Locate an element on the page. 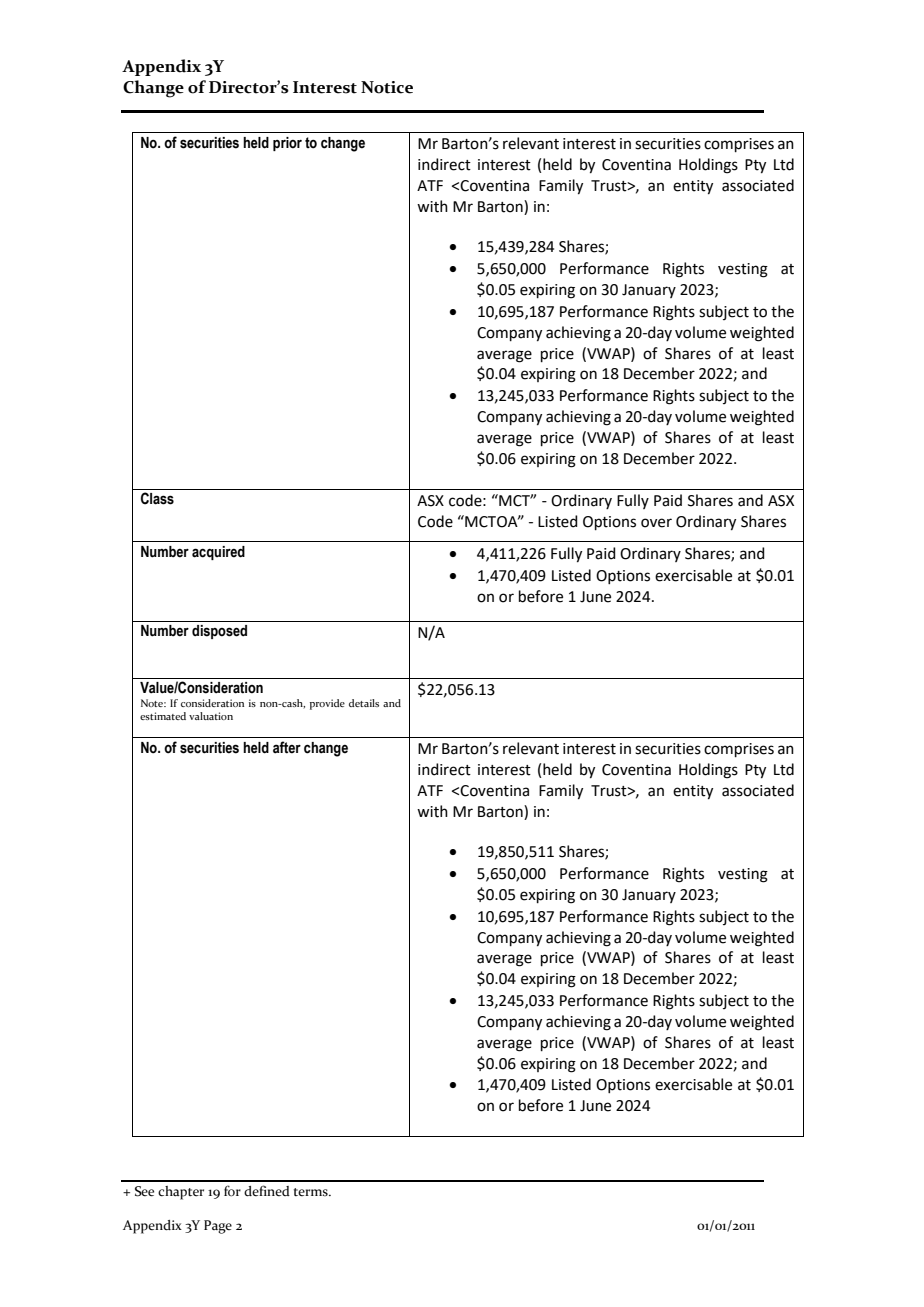 This image has width=924, height=1307. provide is located at coordinates (327, 704).
